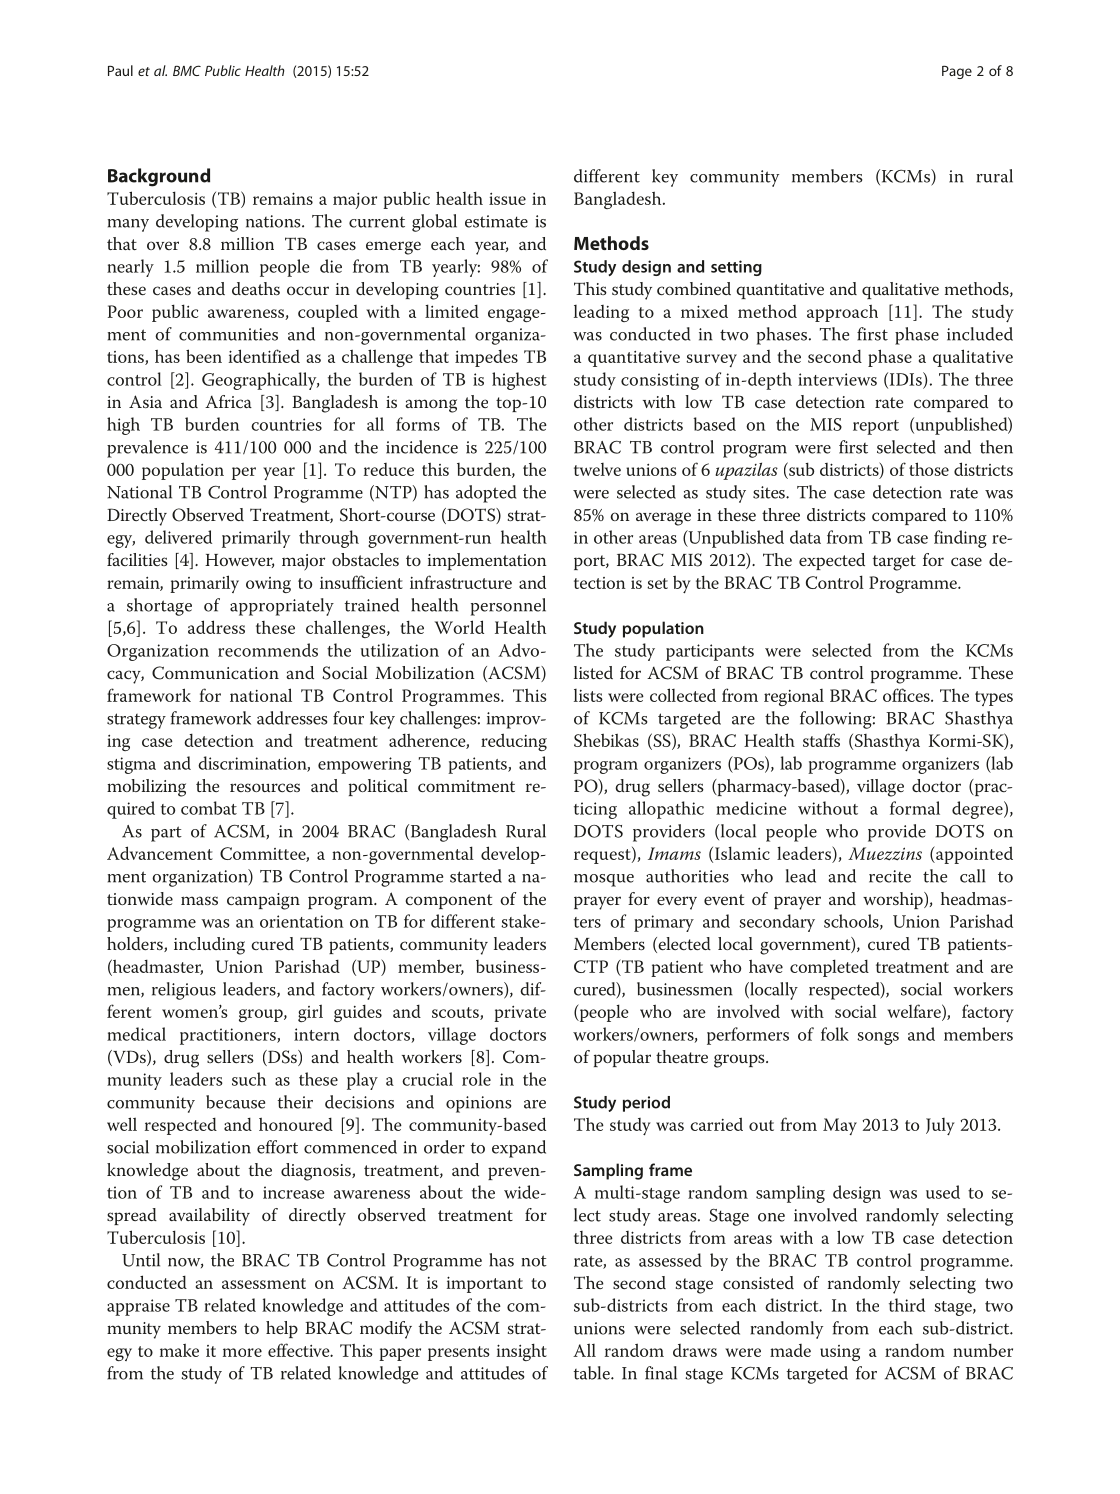 This screenshot has height=1494, width=1120. Describe the element at coordinates (239, 561) in the screenshot. I see `However` at that location.
